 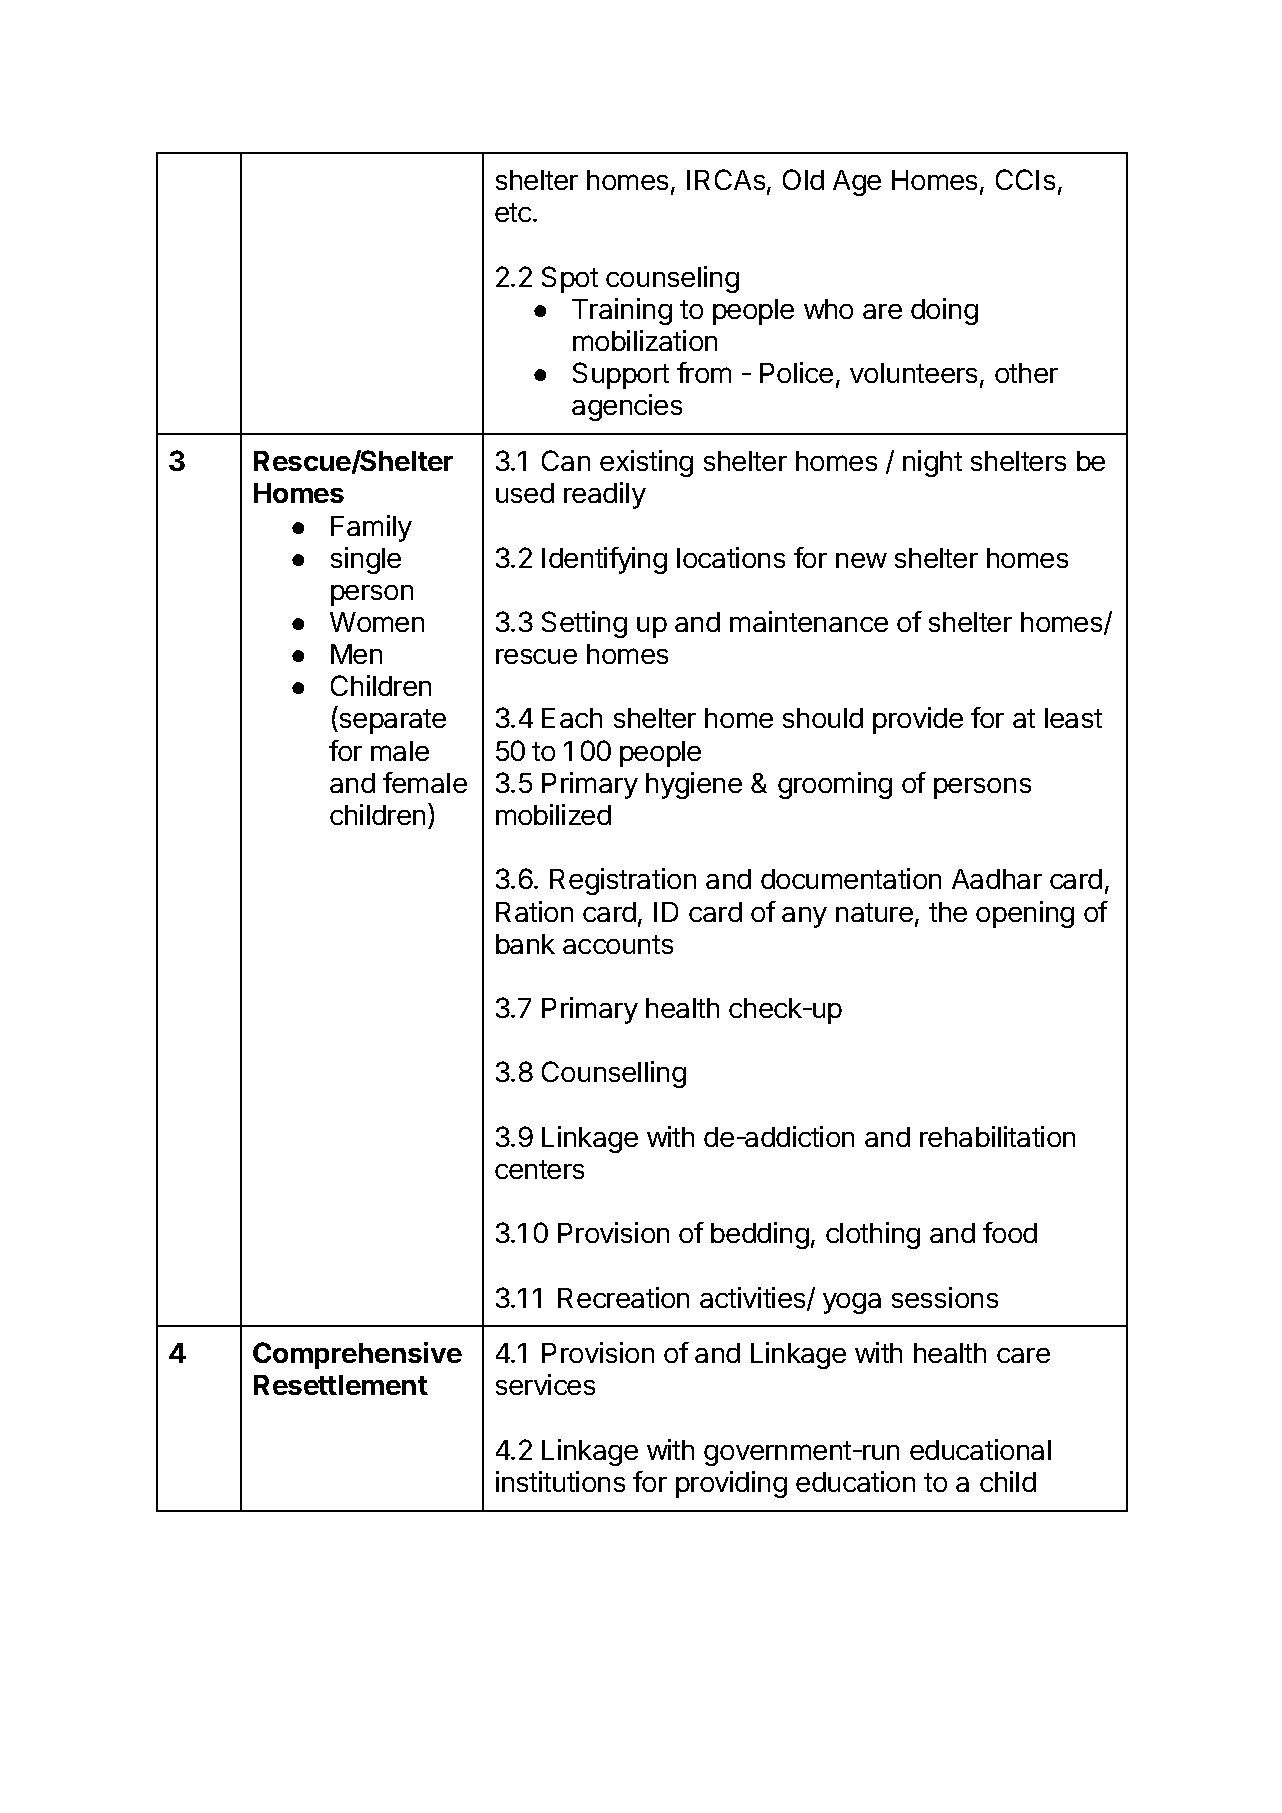 I want to click on provide, so click(x=918, y=720).
